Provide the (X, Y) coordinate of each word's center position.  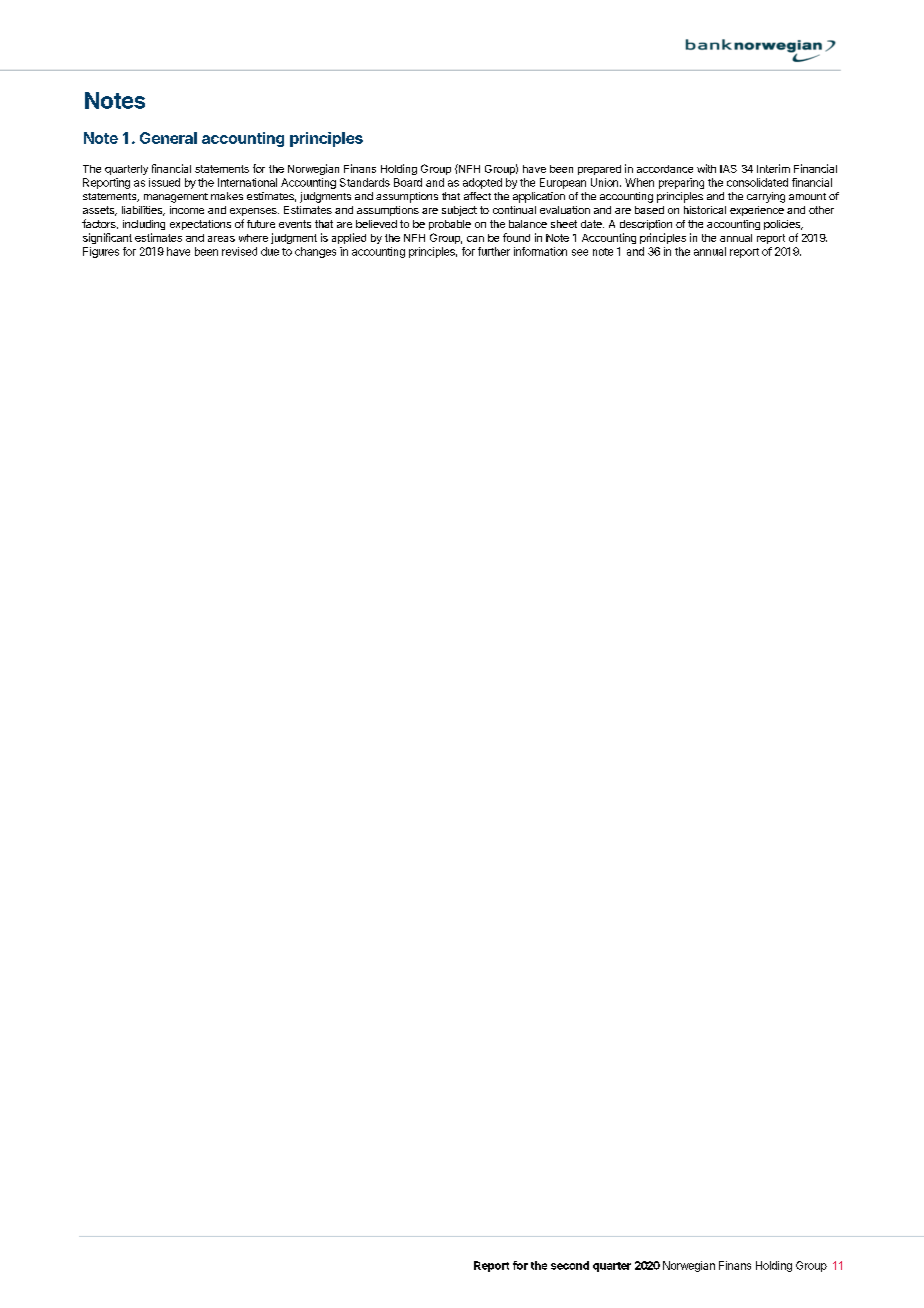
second (570, 1265)
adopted (482, 183)
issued (164, 182)
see (580, 252)
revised (239, 251)
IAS (728, 169)
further (494, 251)
